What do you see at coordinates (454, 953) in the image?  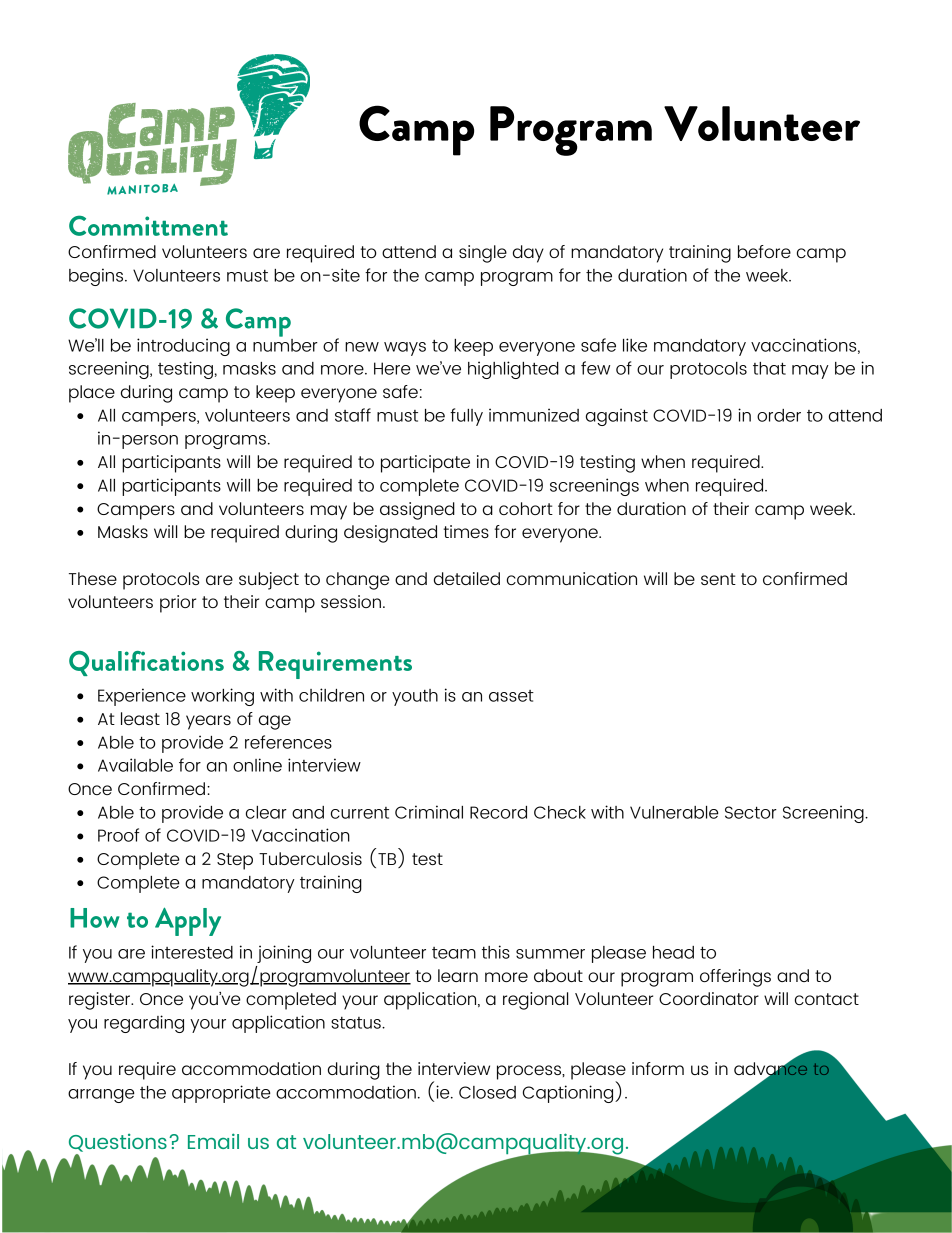 I see `team` at bounding box center [454, 953].
